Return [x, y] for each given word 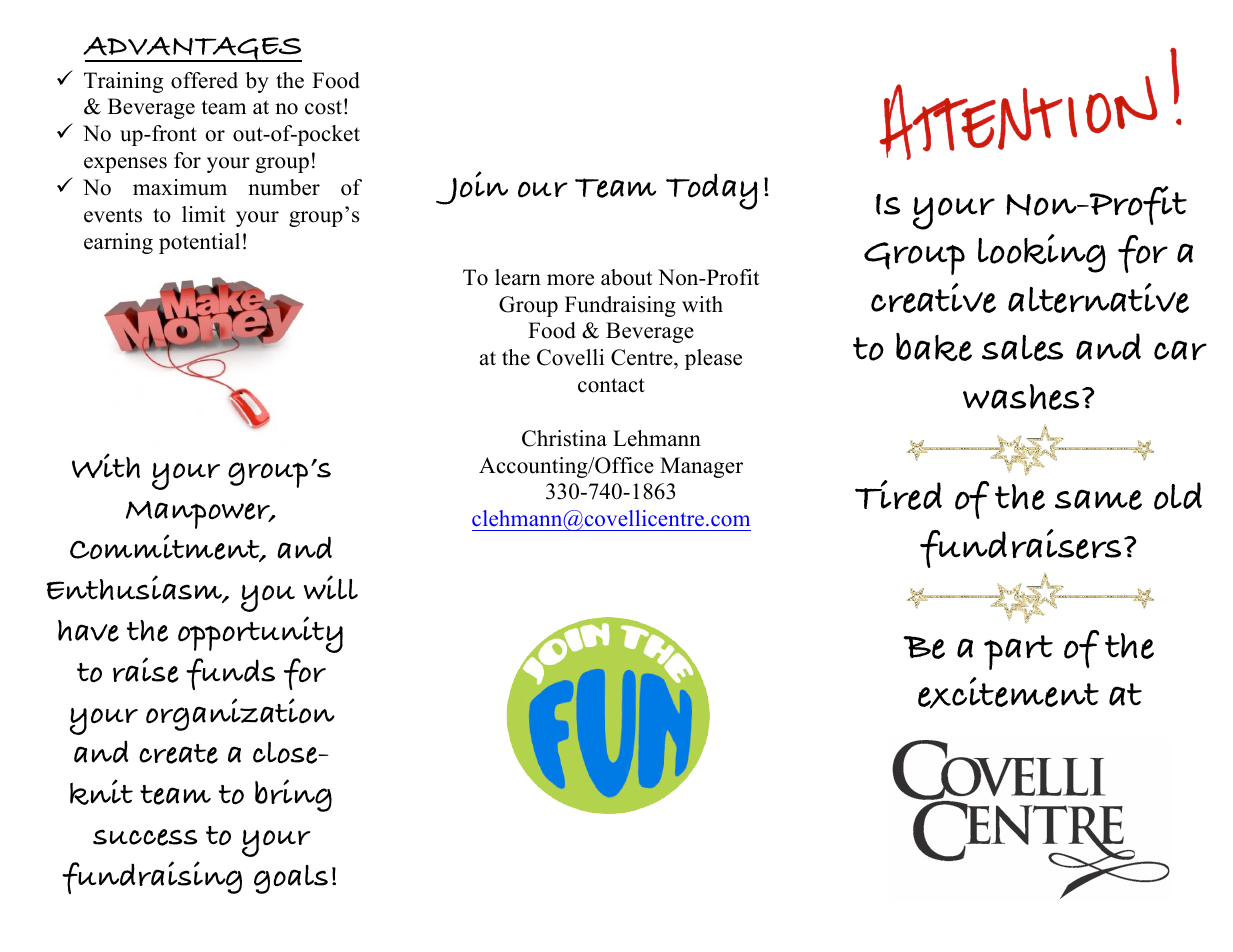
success [145, 837]
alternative [1098, 298]
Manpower [199, 515]
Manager [701, 467]
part [1018, 652]
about [627, 277]
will [331, 587]
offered [204, 80]
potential [199, 243]
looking [1042, 253]
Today [712, 191]
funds [230, 674]
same [1098, 499]
